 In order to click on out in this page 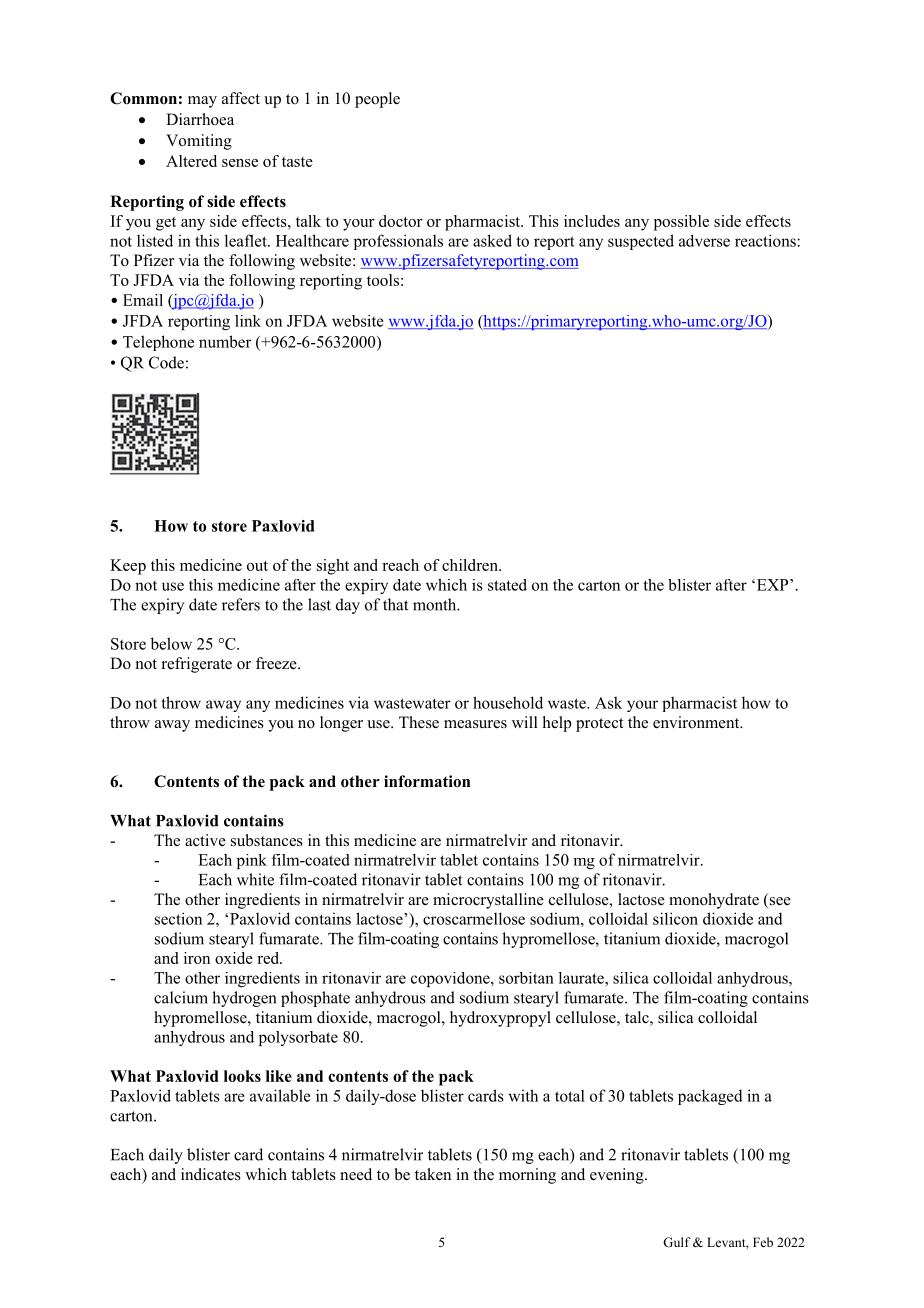, I will do `click(257, 566)`.
